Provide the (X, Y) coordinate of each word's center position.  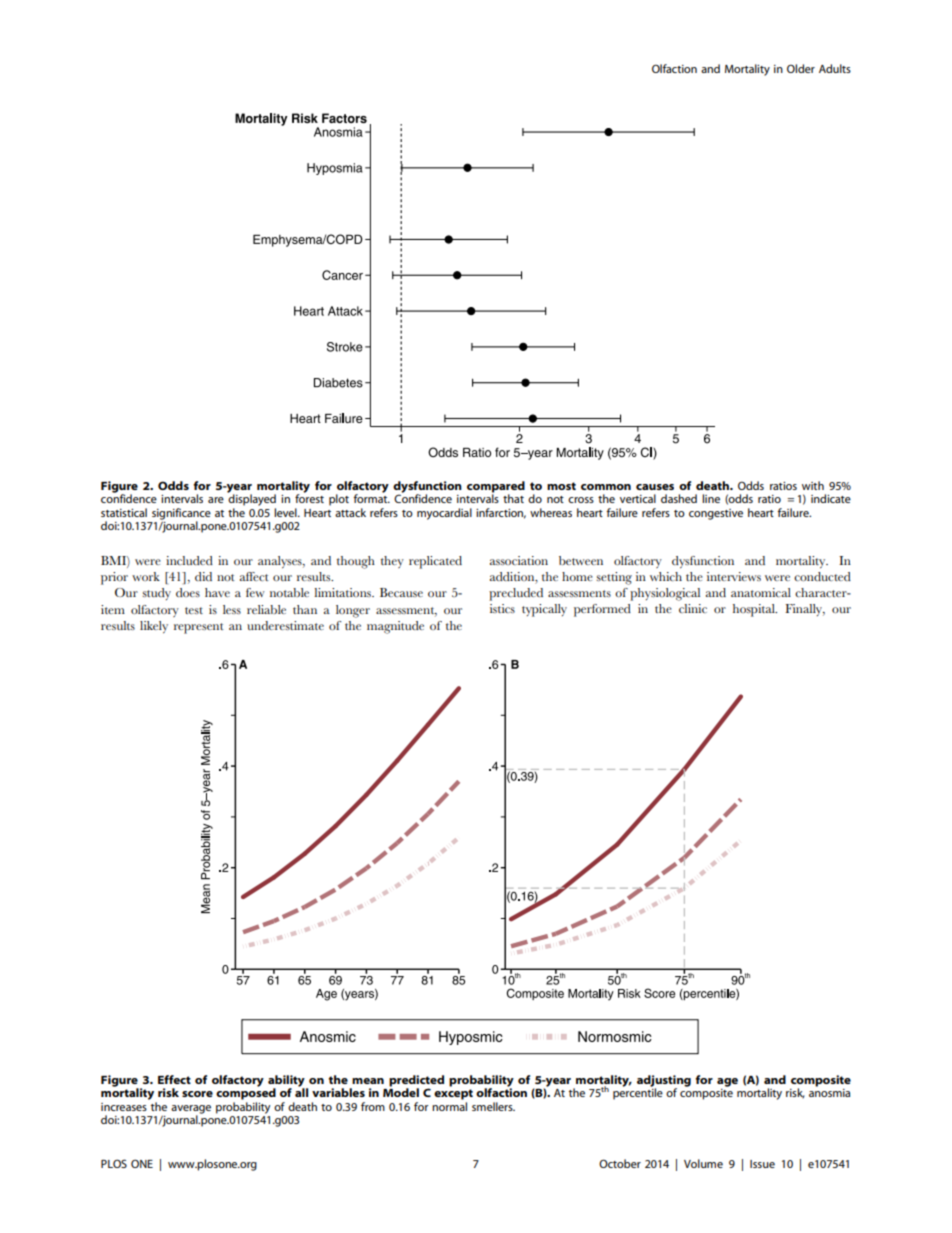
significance (181, 515)
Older (801, 68)
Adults (835, 68)
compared (496, 488)
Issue (762, 1164)
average (191, 1110)
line (711, 498)
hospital (755, 610)
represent (199, 628)
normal (449, 1106)
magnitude (395, 627)
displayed (251, 499)
